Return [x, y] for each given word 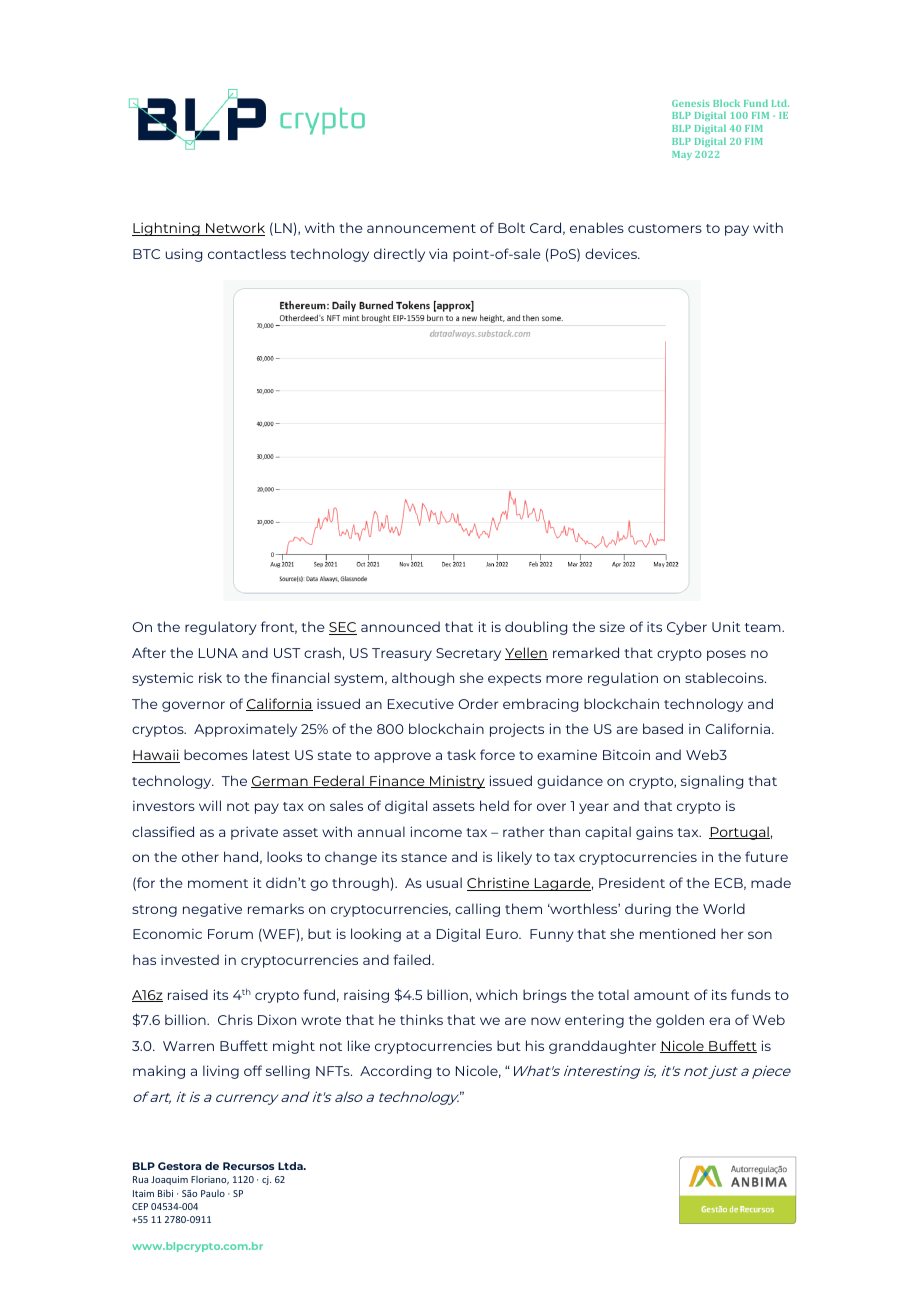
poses [726, 655]
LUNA [218, 653]
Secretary [468, 654]
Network [234, 229]
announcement [421, 228]
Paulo [213, 1193]
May [682, 155]
